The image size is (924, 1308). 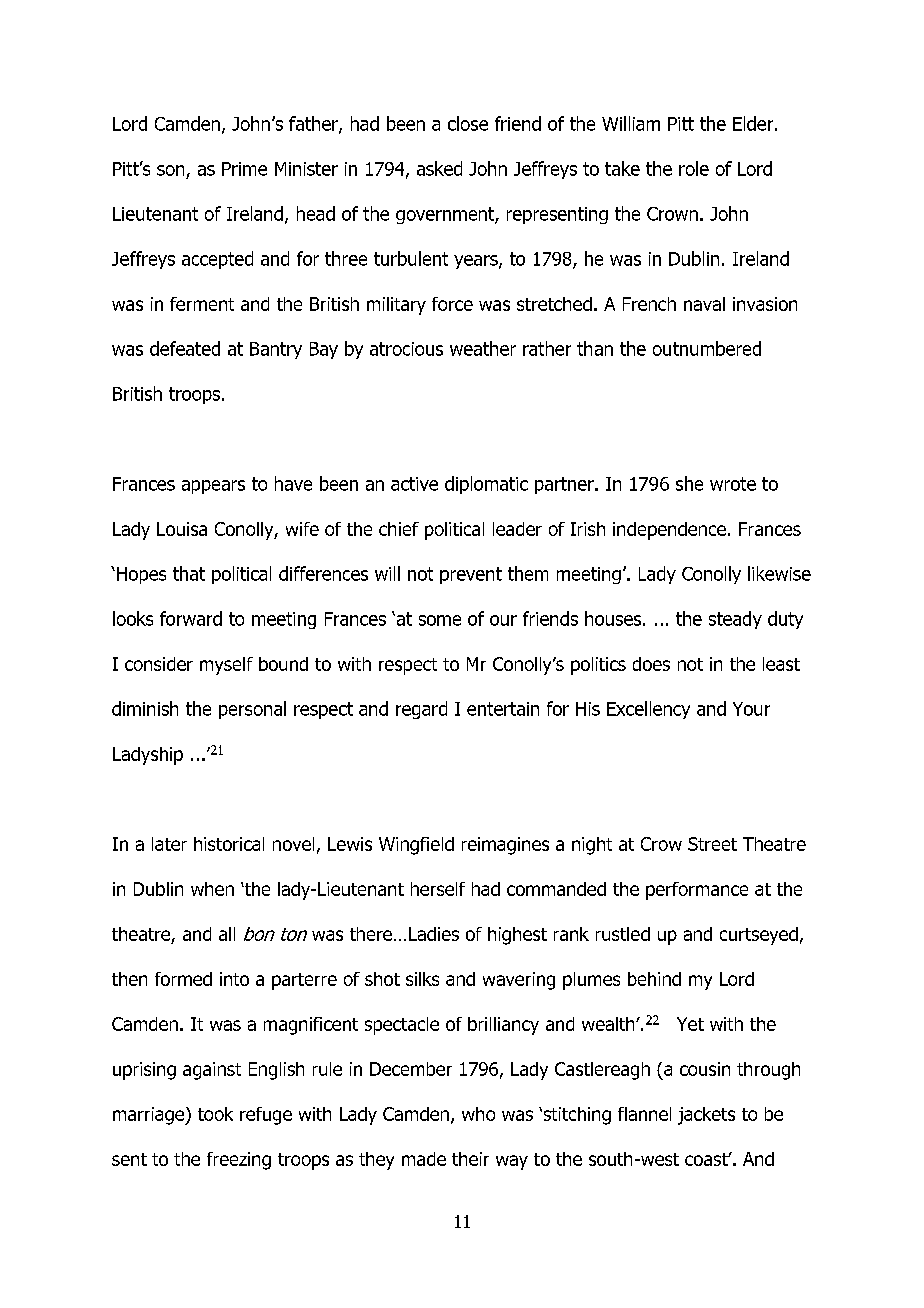 I want to click on diplomatic, so click(x=486, y=485).
